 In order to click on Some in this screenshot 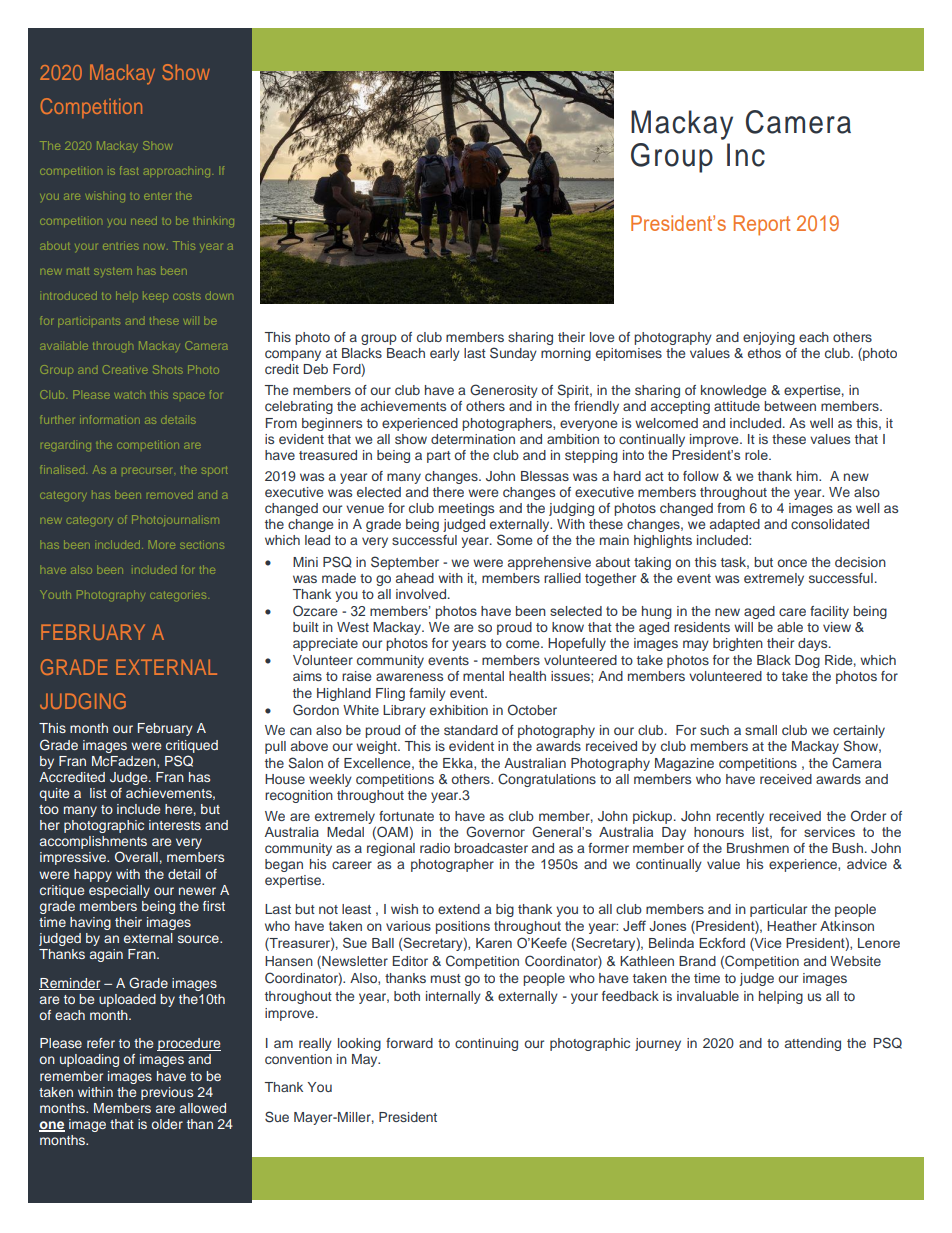, I will do `click(514, 540)`.
